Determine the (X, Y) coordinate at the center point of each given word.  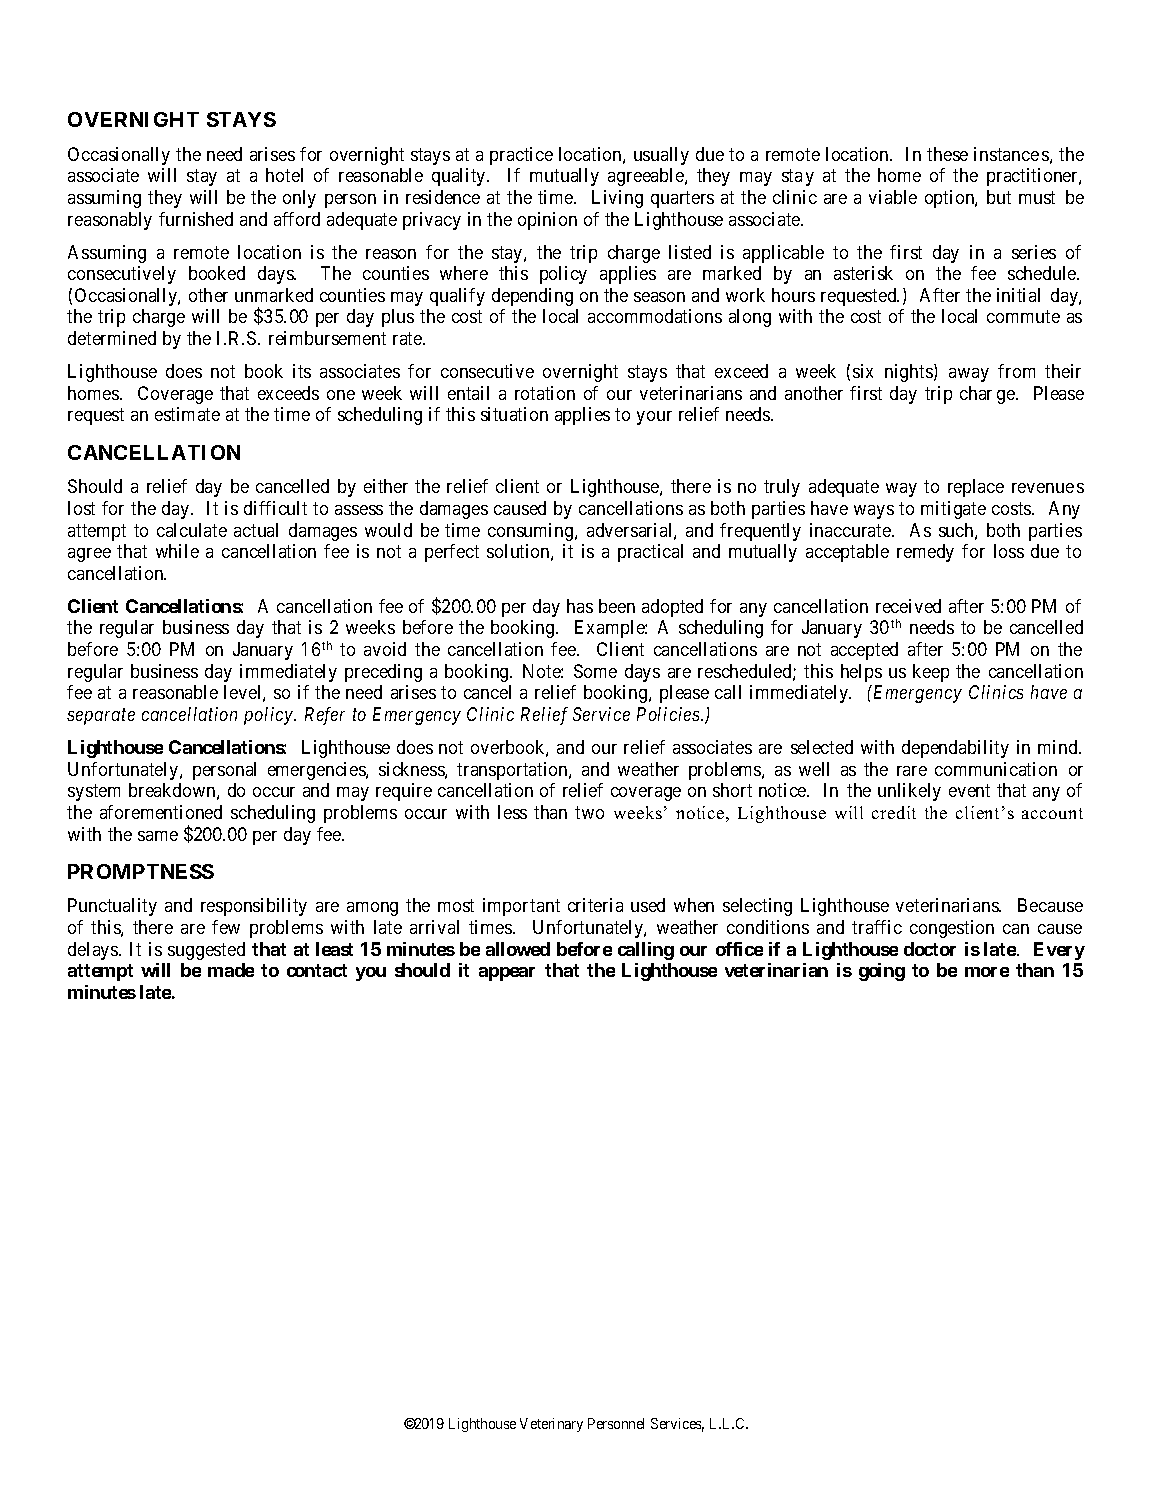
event (969, 790)
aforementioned (161, 812)
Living (617, 199)
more (987, 972)
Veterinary (551, 1425)
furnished (196, 219)
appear (507, 974)
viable (893, 197)
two (589, 812)
